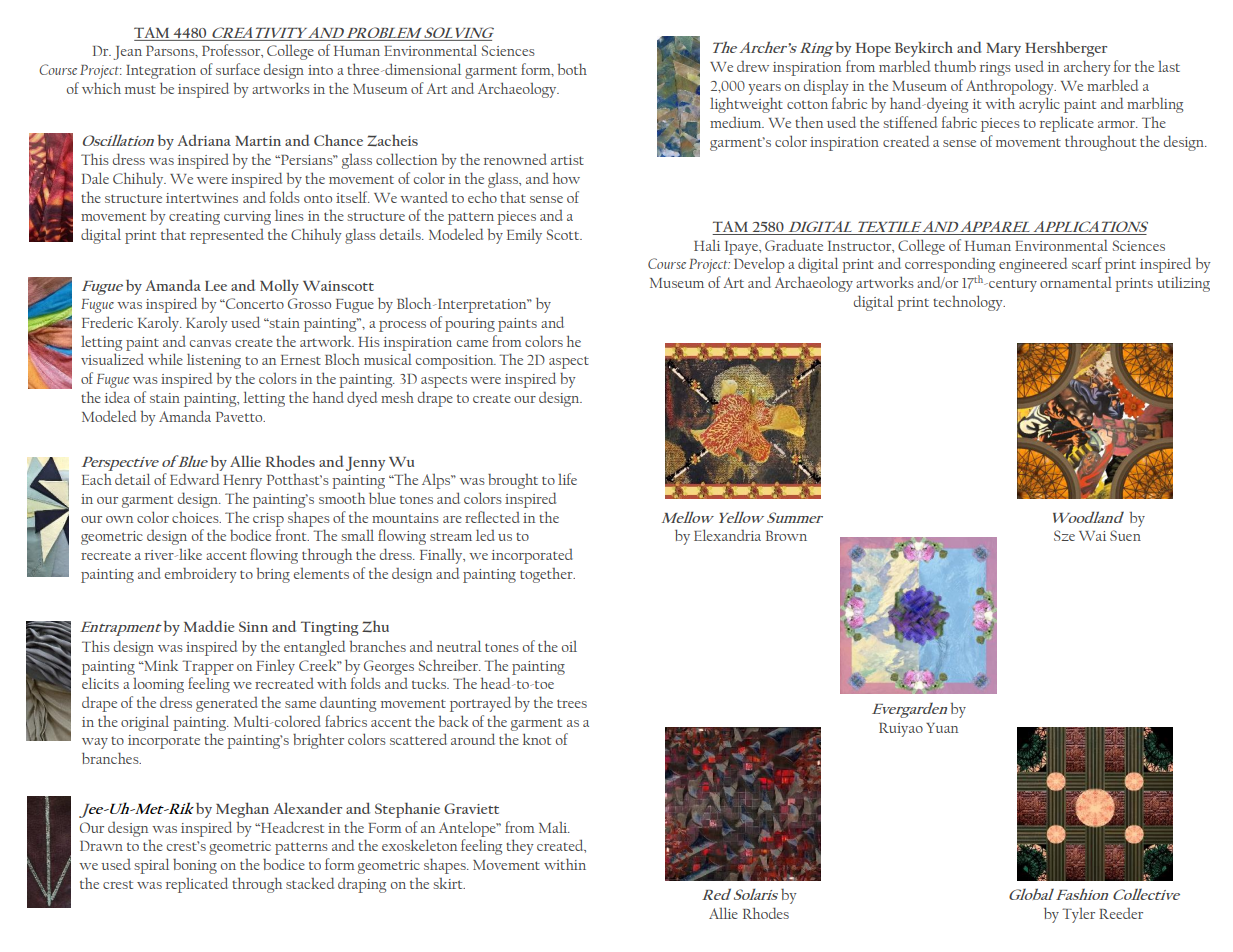 This screenshot has height=952, width=1233. What do you see at coordinates (969, 303) in the screenshot?
I see `technology` at bounding box center [969, 303].
